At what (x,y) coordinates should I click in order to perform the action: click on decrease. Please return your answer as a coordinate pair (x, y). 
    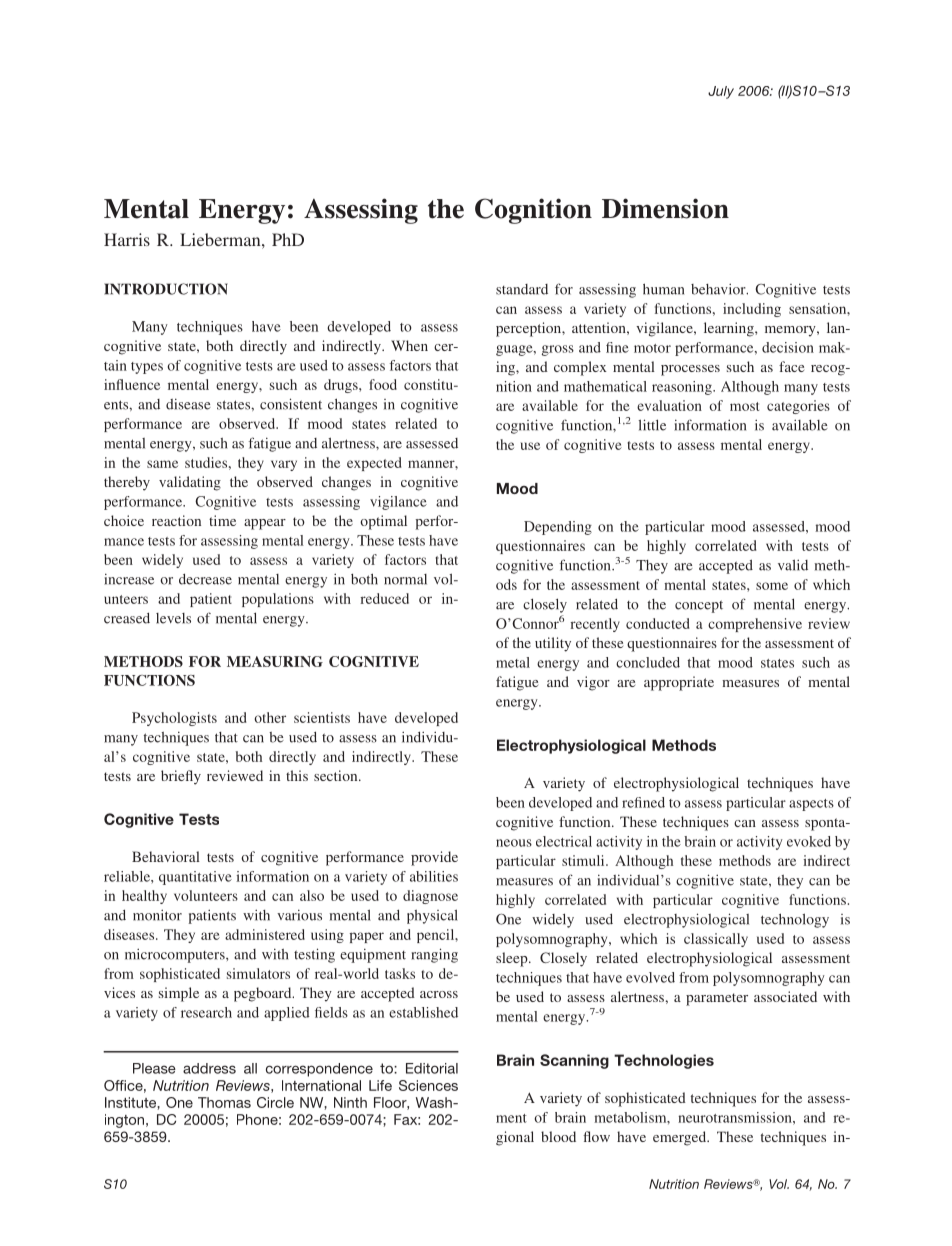
    Looking at the image, I should click on (205, 579).
